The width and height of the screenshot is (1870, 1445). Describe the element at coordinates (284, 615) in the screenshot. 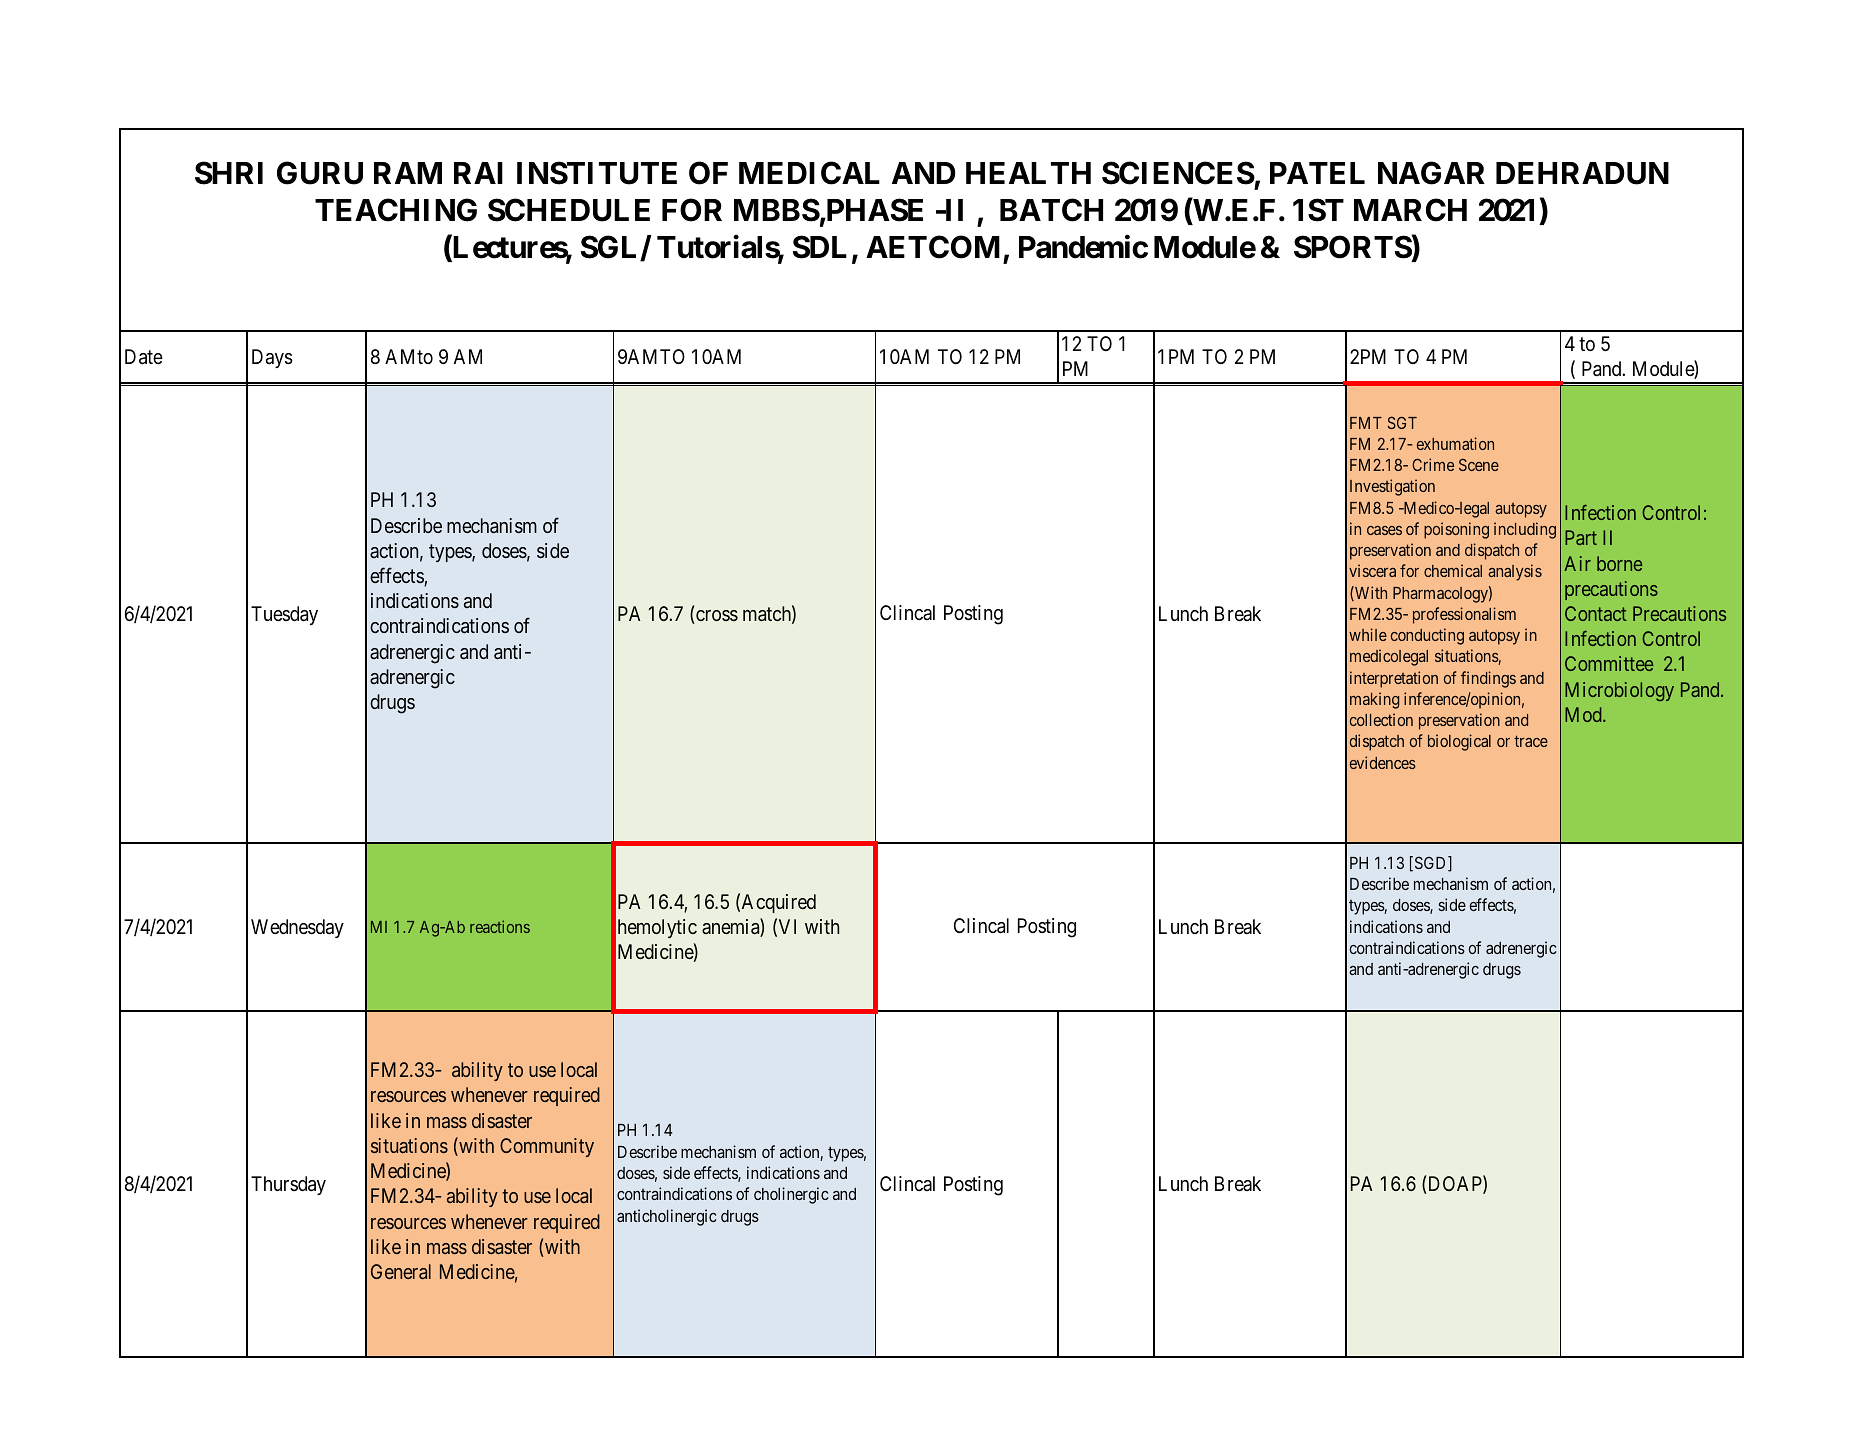

I see `Tuesday` at that location.
